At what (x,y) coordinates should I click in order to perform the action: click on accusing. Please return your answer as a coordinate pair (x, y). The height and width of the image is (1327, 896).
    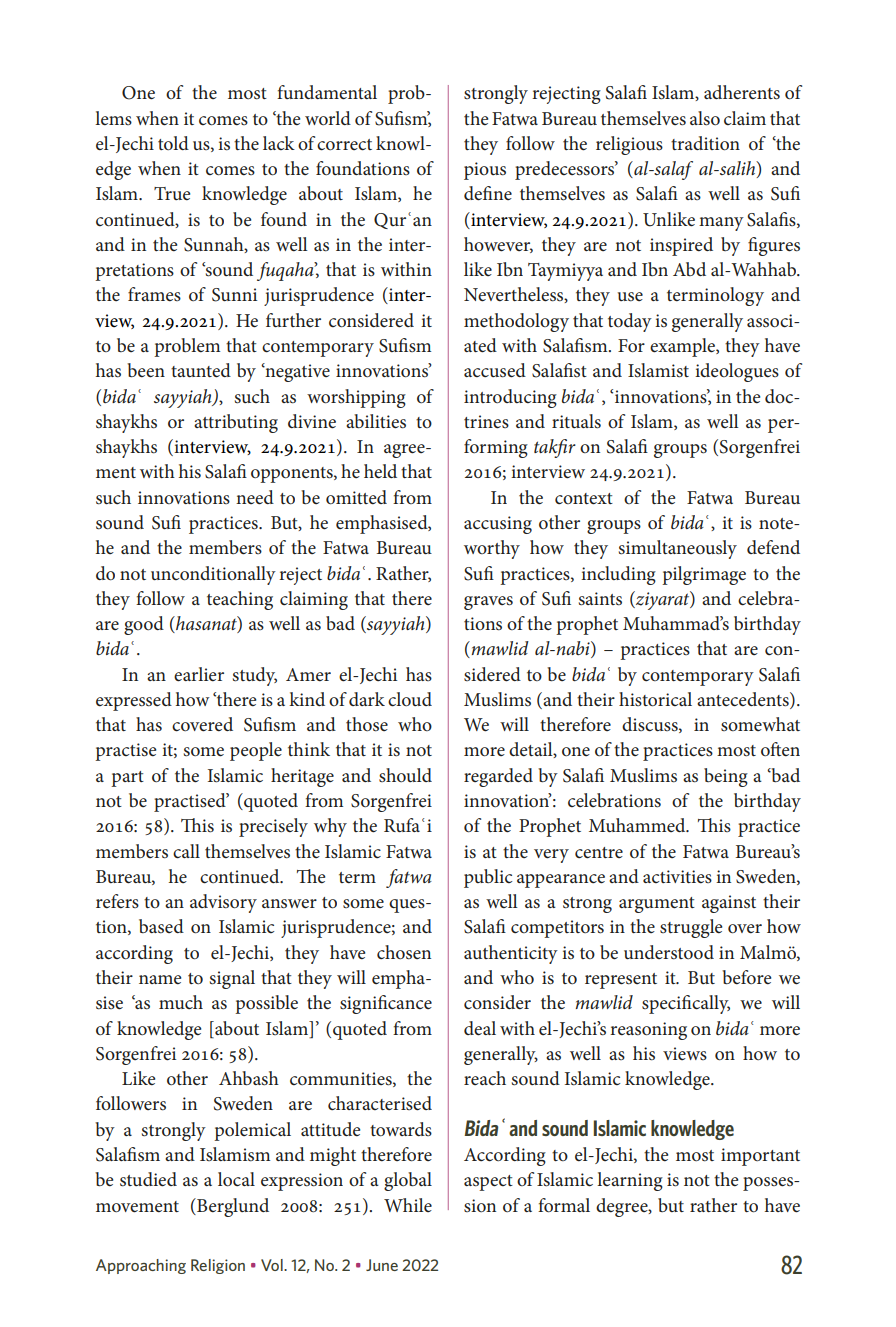
    Looking at the image, I should click on (498, 525).
